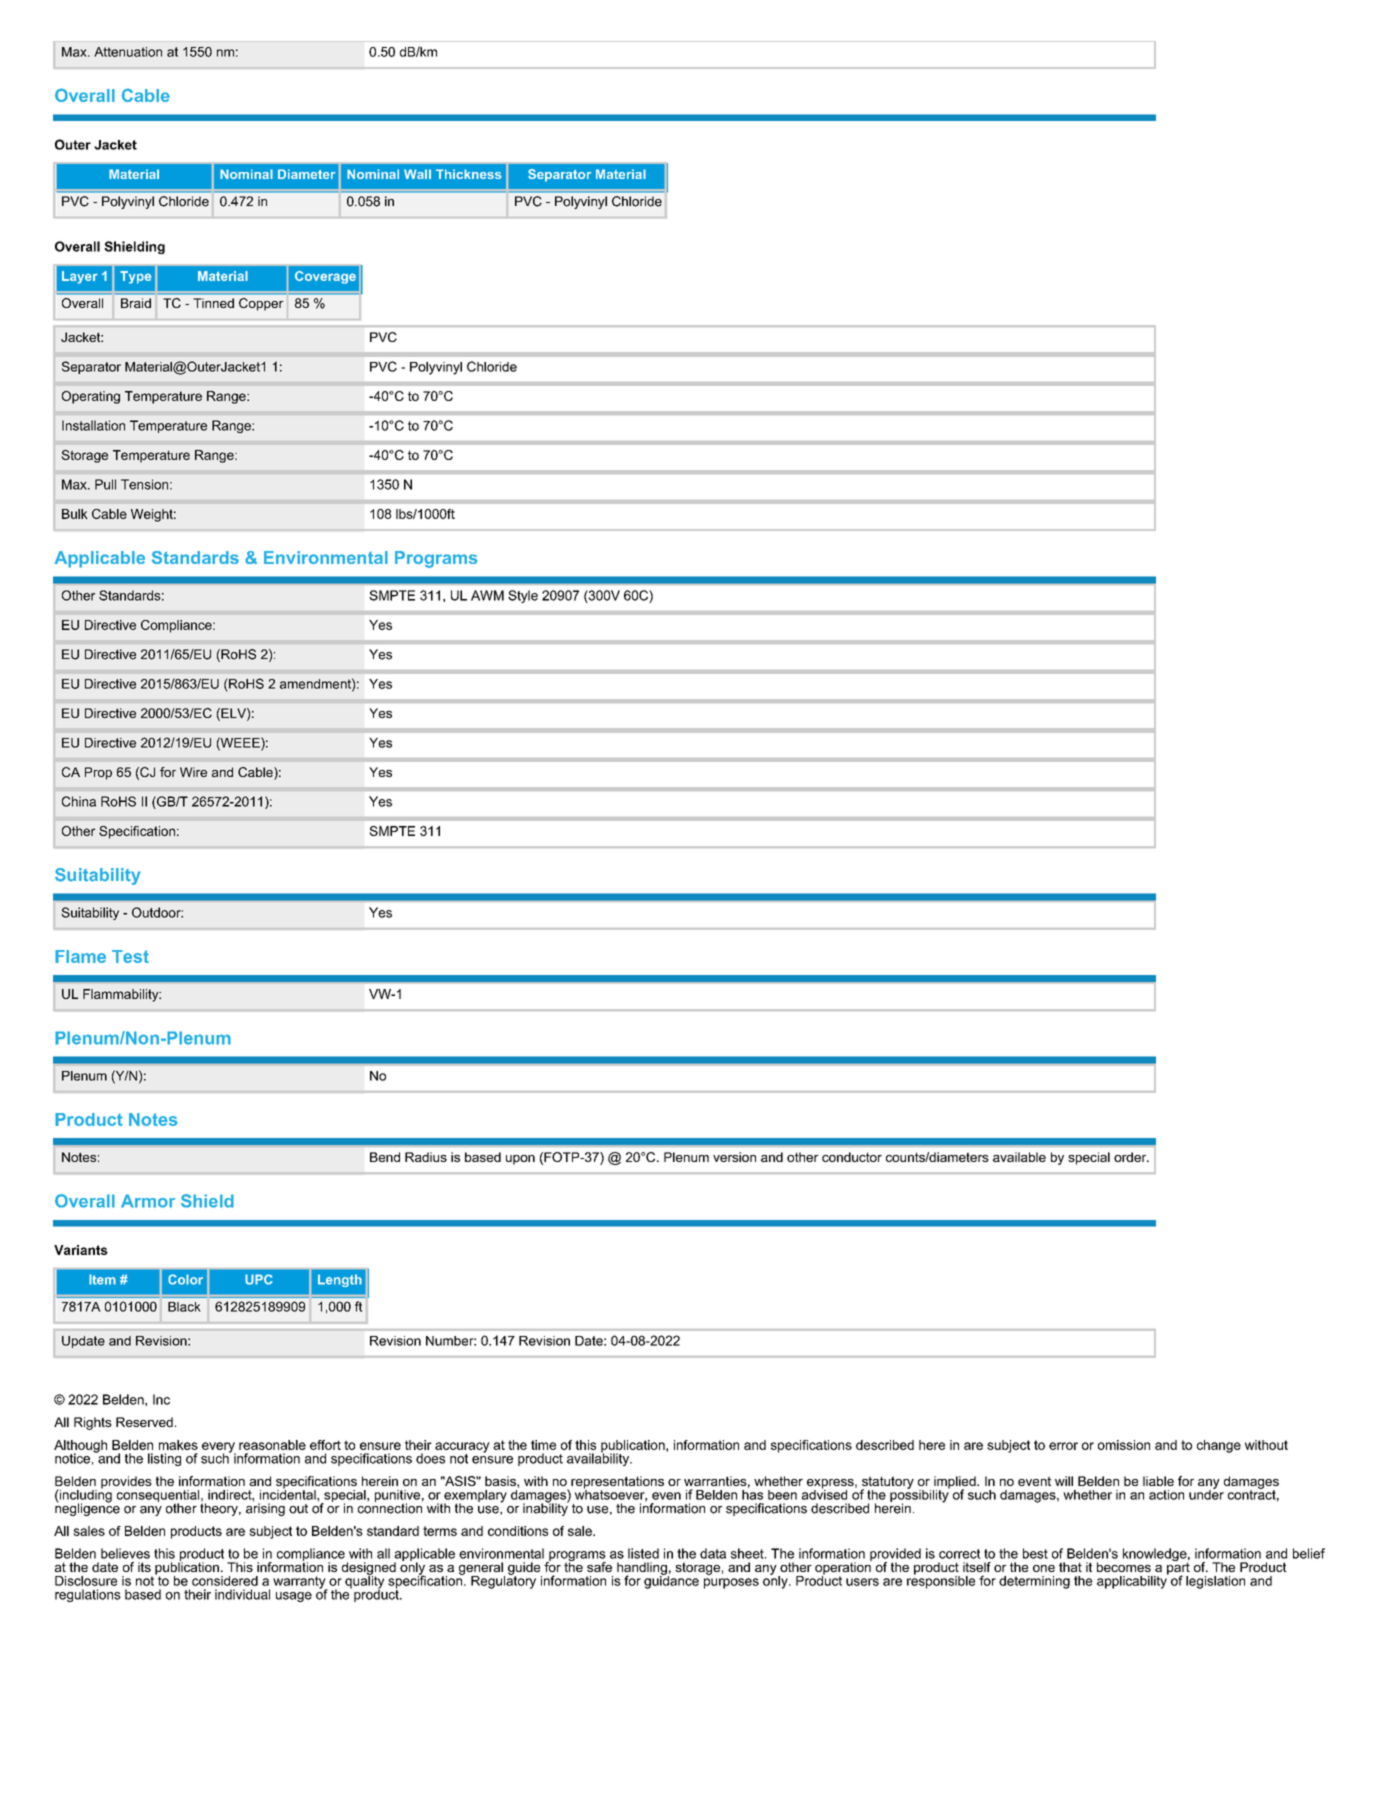  Describe the element at coordinates (523, 596) in the page. I see `Style` at that location.
